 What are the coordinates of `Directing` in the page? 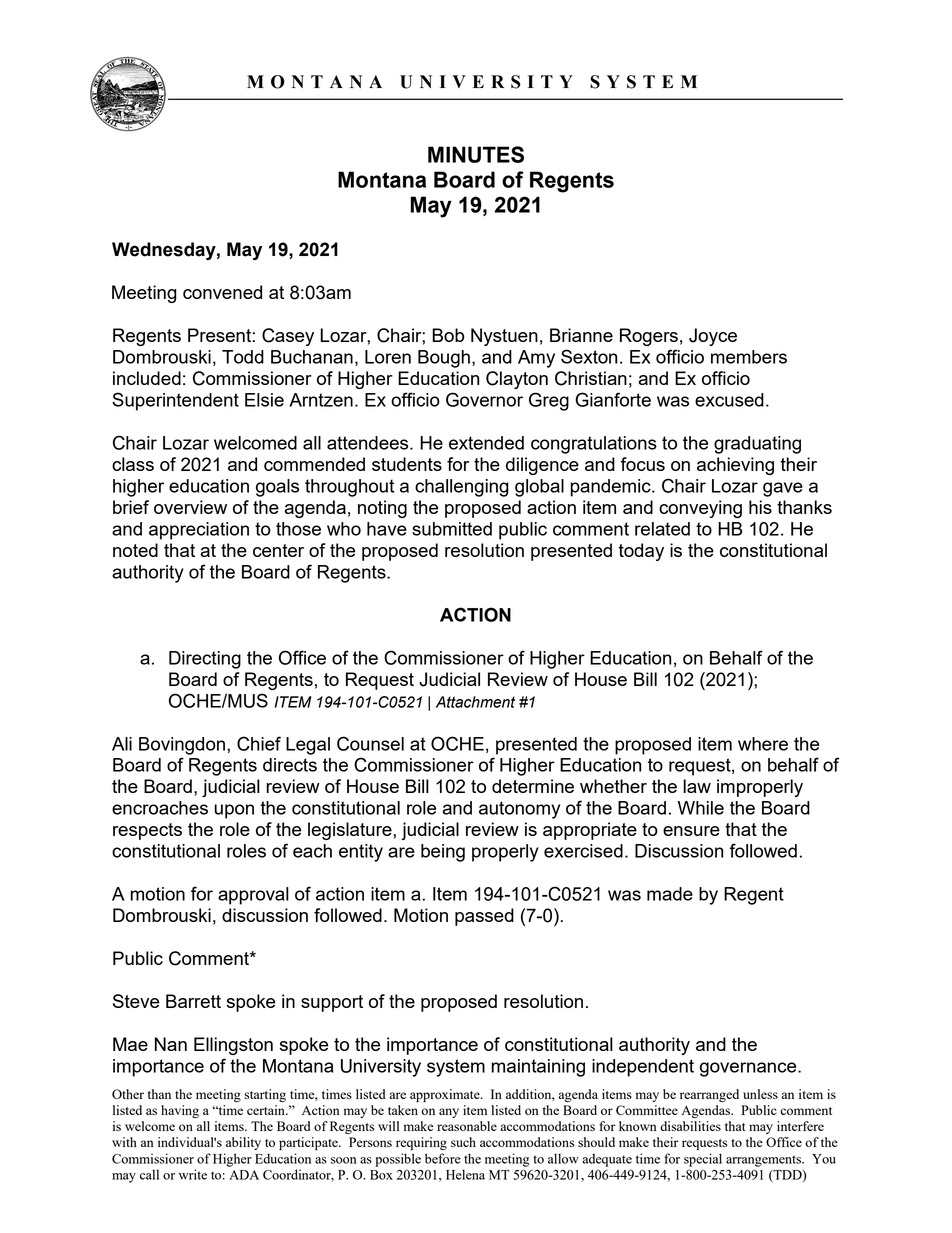 It's located at (205, 660).
